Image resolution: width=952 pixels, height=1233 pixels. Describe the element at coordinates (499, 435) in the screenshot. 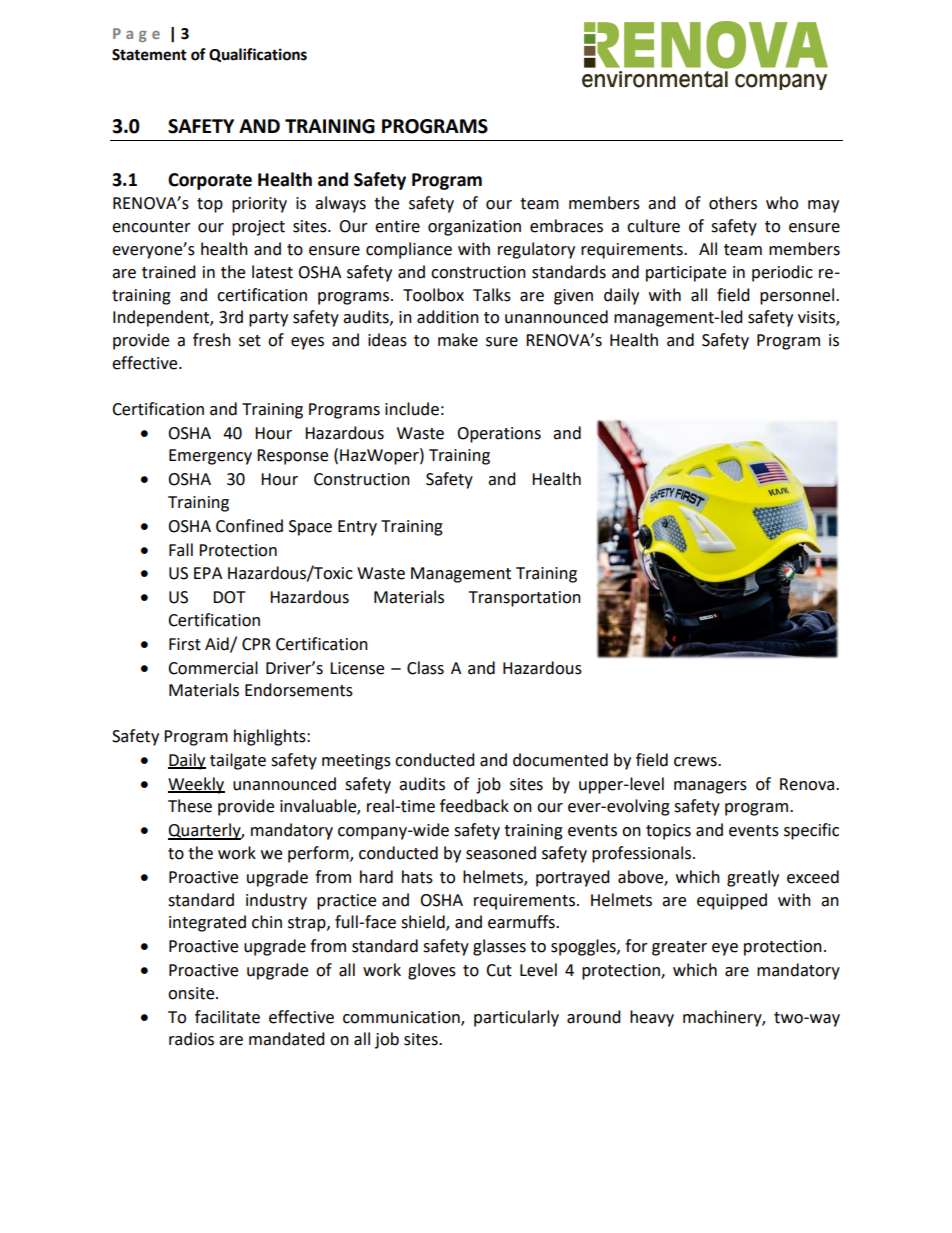

I see `Operations` at that location.
